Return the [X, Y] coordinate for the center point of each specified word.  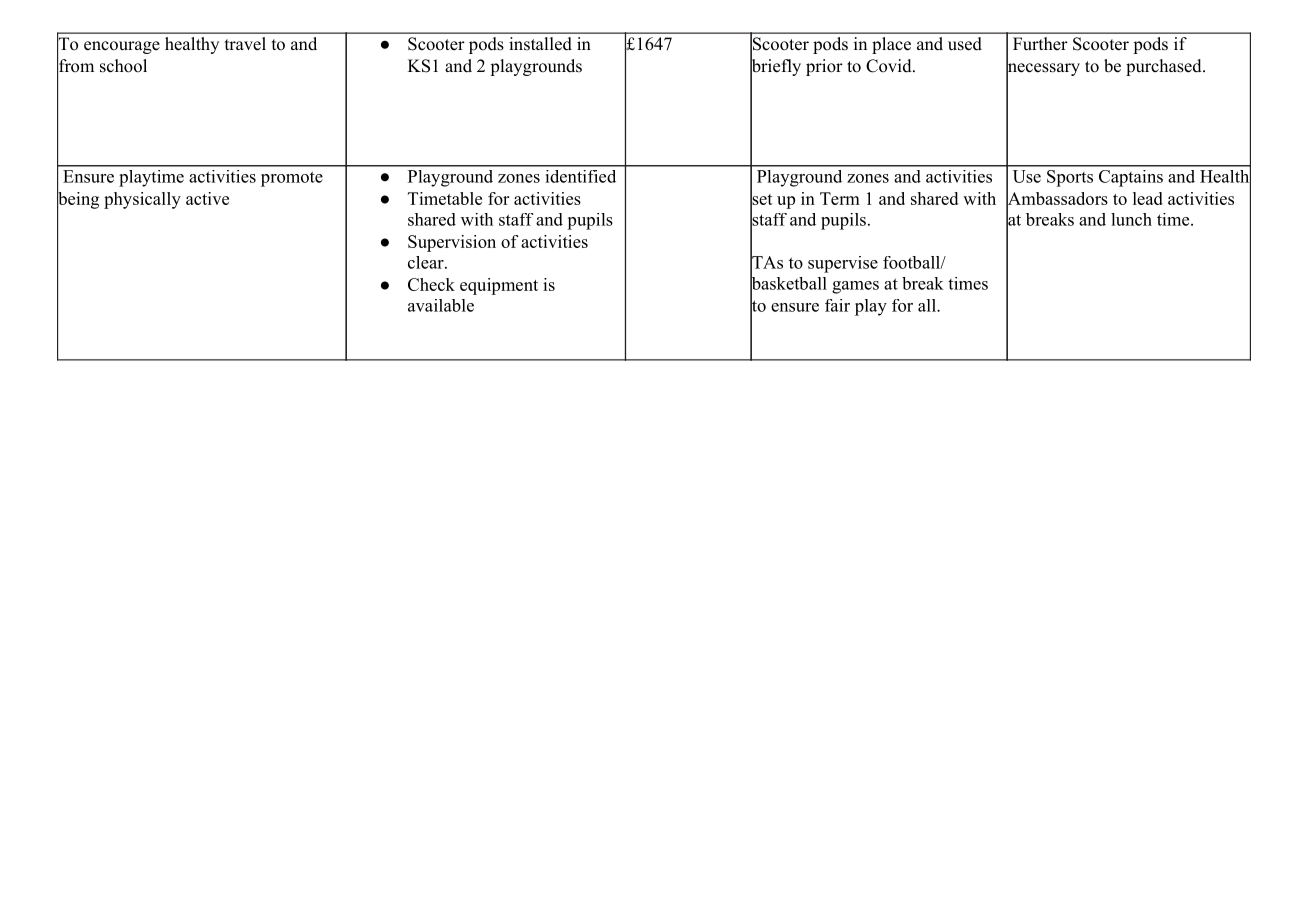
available [441, 305]
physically [142, 200]
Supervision [452, 243]
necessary [1043, 70]
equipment [499, 286]
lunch [1131, 219]
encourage [122, 47]
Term [840, 198]
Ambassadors [1057, 198]
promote [292, 179]
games [855, 287]
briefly [775, 68]
